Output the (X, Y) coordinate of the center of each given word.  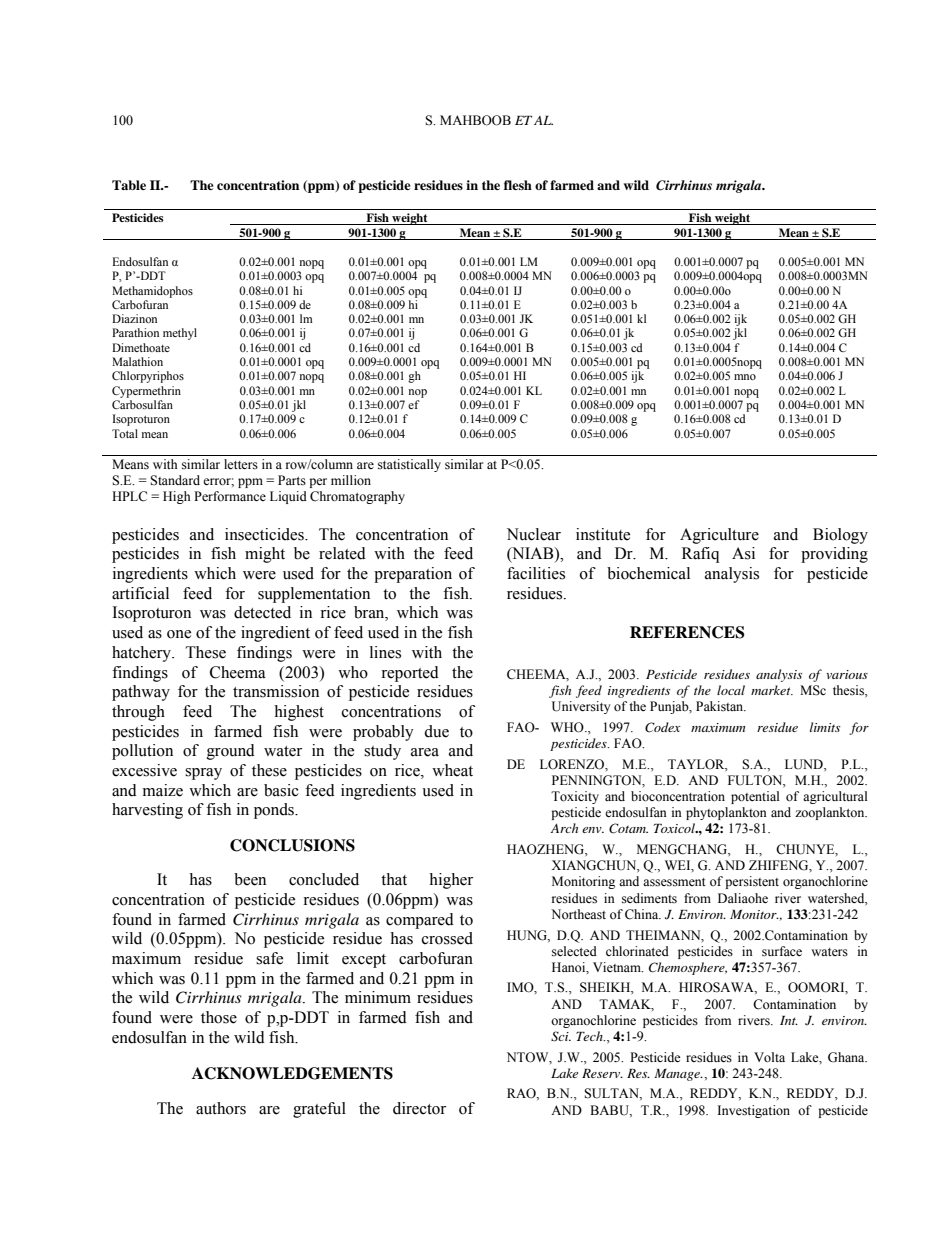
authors (221, 1108)
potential (755, 797)
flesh (518, 185)
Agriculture (719, 536)
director (419, 1108)
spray (203, 774)
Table (129, 185)
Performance (230, 496)
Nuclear (534, 534)
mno (745, 377)
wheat (452, 770)
